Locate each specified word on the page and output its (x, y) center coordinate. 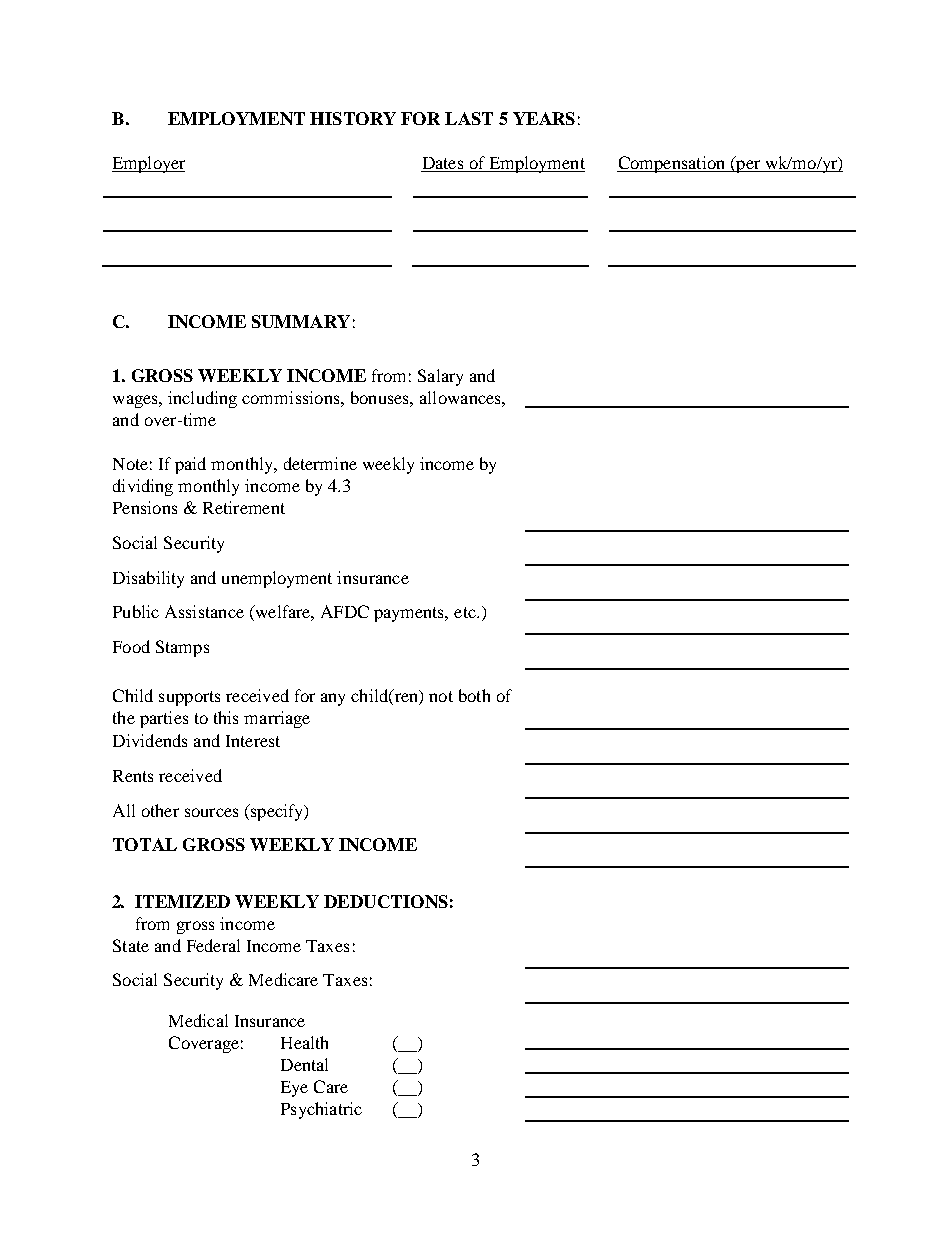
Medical (198, 1020)
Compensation (672, 164)
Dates (443, 164)
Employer (148, 164)
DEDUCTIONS (386, 901)
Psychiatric (321, 1110)
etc (466, 612)
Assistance (204, 611)
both (474, 695)
